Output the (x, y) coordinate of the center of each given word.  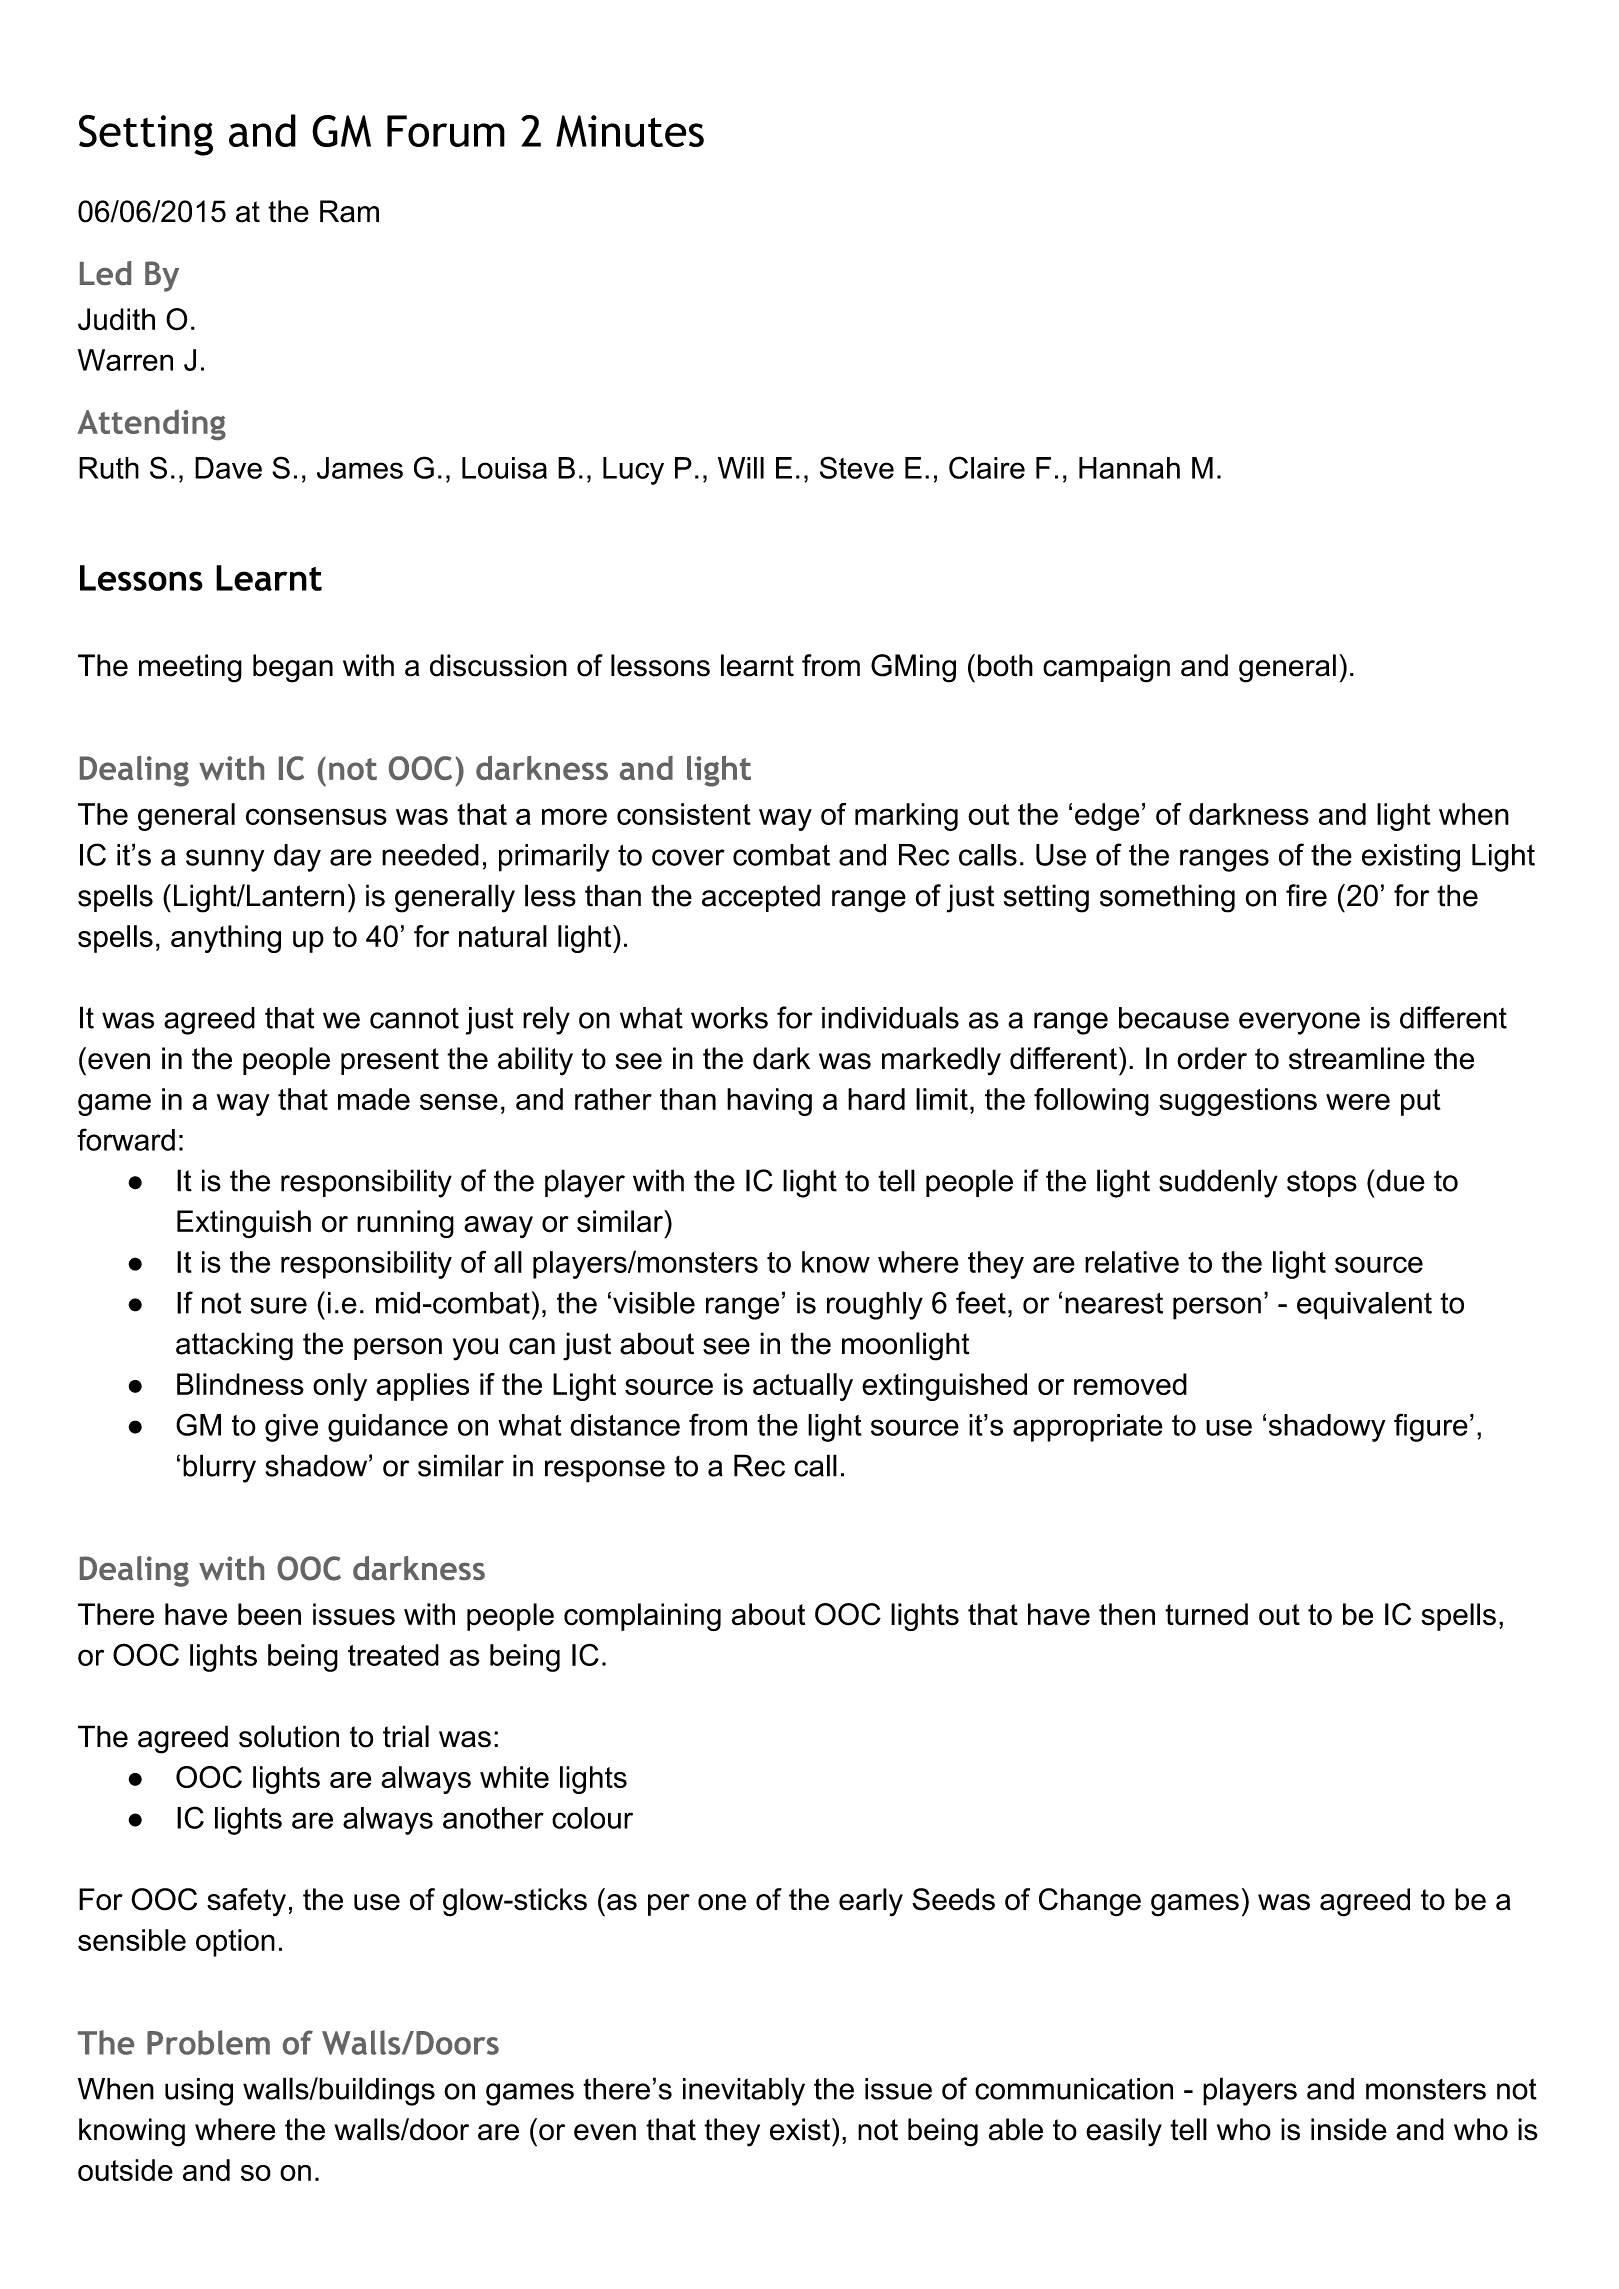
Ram (349, 211)
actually (803, 1387)
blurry (219, 1468)
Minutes (630, 131)
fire (1306, 895)
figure (1431, 1427)
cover (688, 857)
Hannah (1129, 468)
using (199, 2092)
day (297, 858)
